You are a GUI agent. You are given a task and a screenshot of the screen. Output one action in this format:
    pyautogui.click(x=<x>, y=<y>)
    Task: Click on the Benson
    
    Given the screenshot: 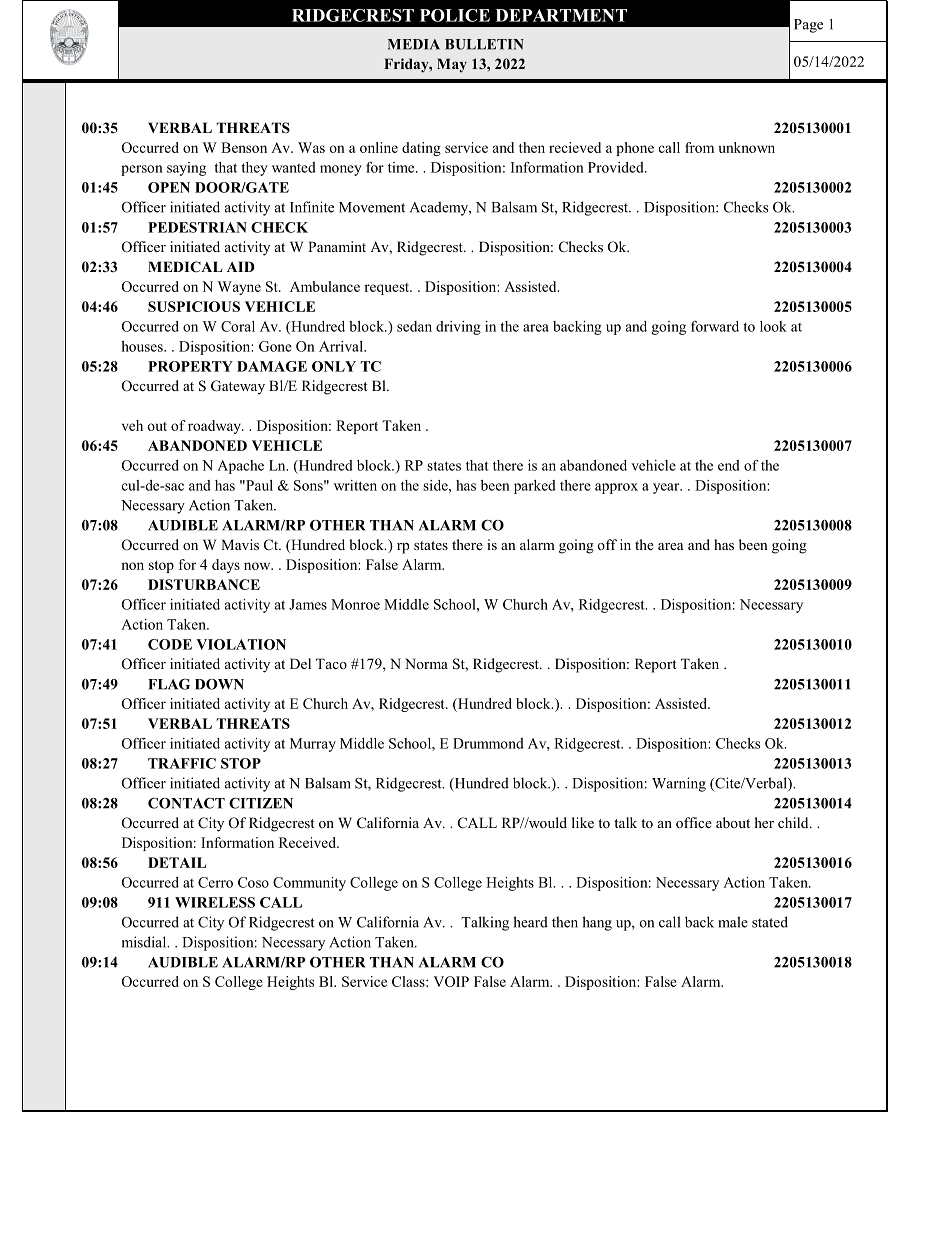 What is the action you would take?
    pyautogui.click(x=244, y=147)
